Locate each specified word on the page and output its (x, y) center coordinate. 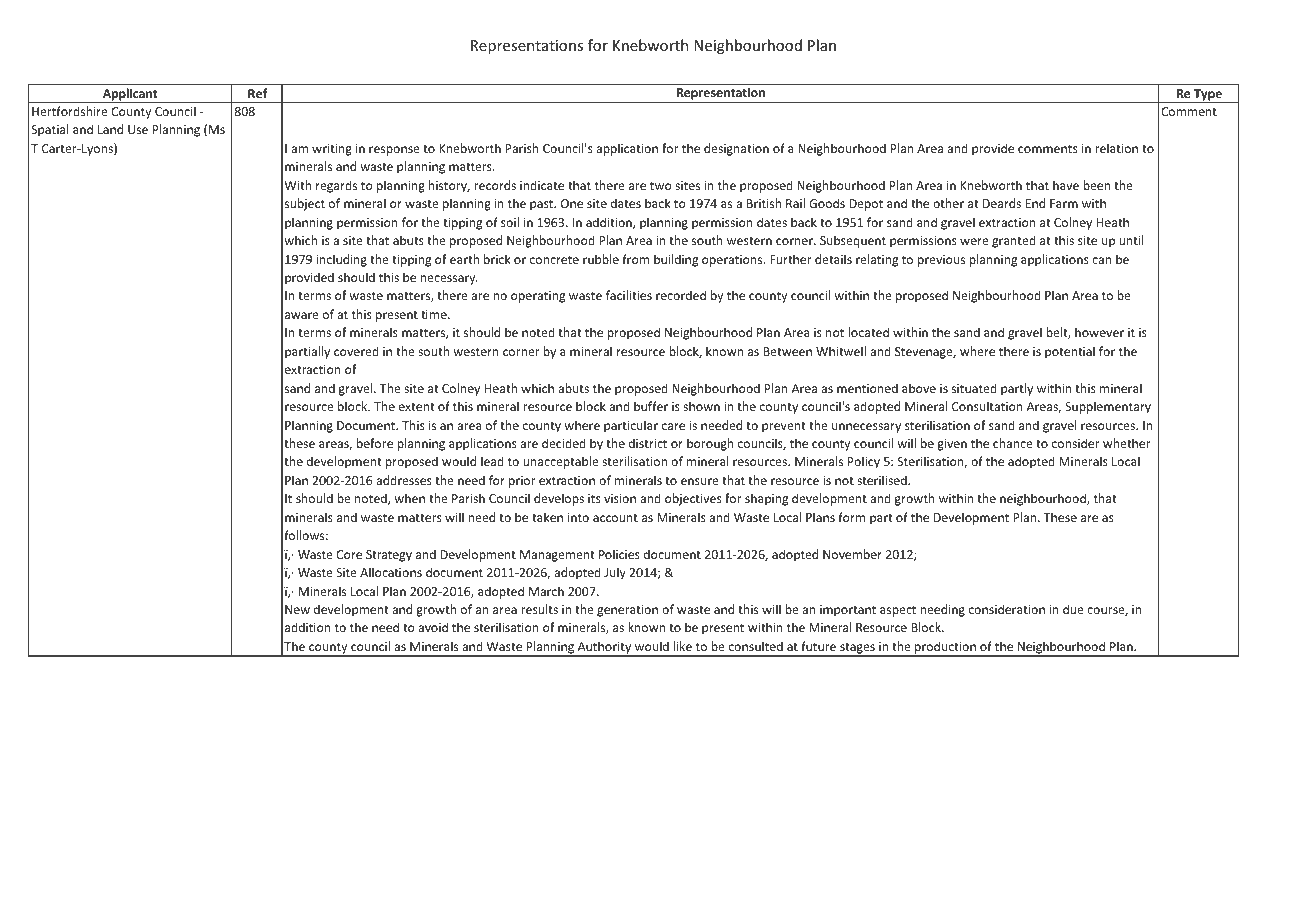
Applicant (130, 95)
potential (1070, 352)
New (297, 609)
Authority (604, 648)
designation (736, 149)
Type (1208, 96)
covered (356, 351)
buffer (651, 406)
